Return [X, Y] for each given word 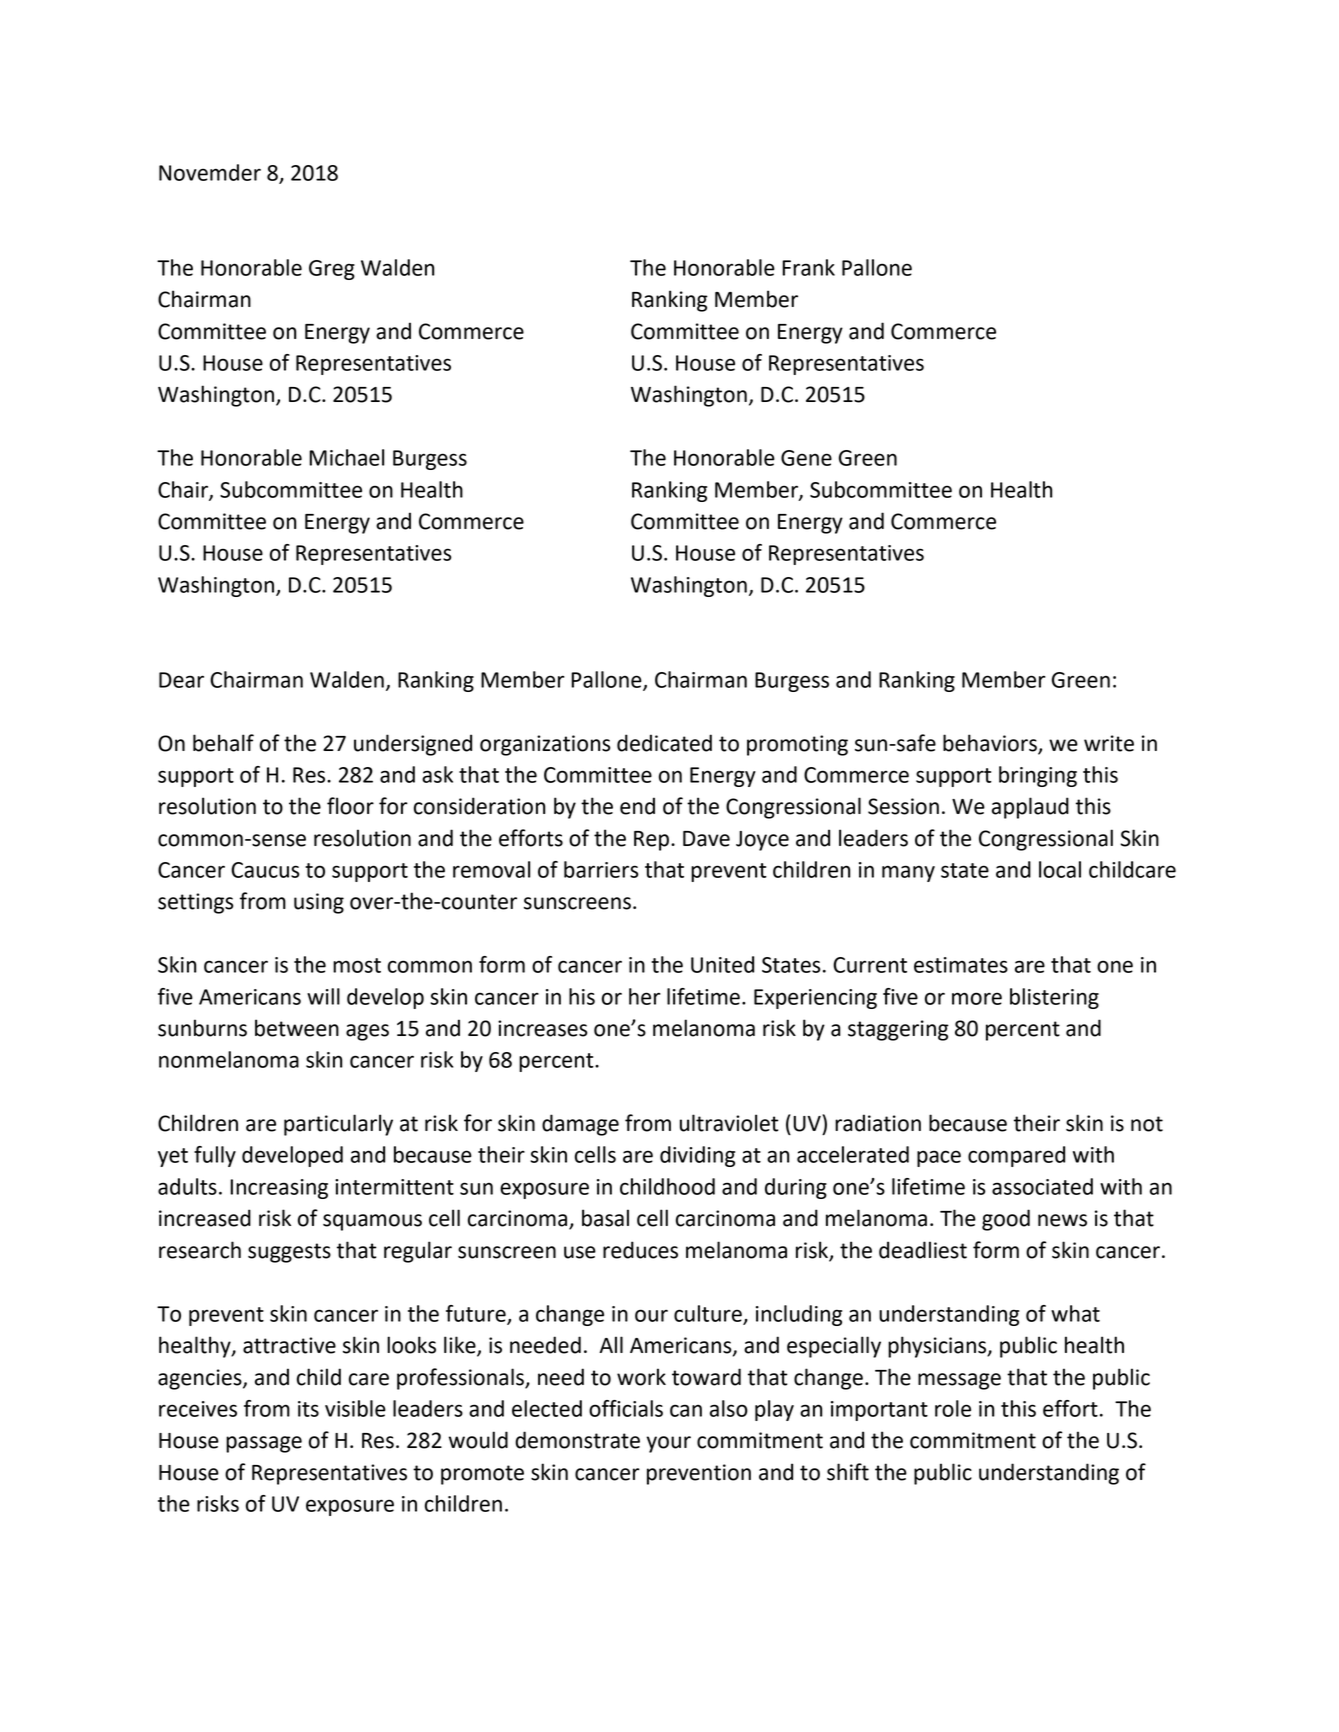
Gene [806, 458]
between [297, 1028]
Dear [181, 680]
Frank [808, 267]
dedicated [664, 743]
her [645, 996]
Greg [332, 270]
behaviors [991, 744]
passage [264, 1444]
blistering [1054, 998]
